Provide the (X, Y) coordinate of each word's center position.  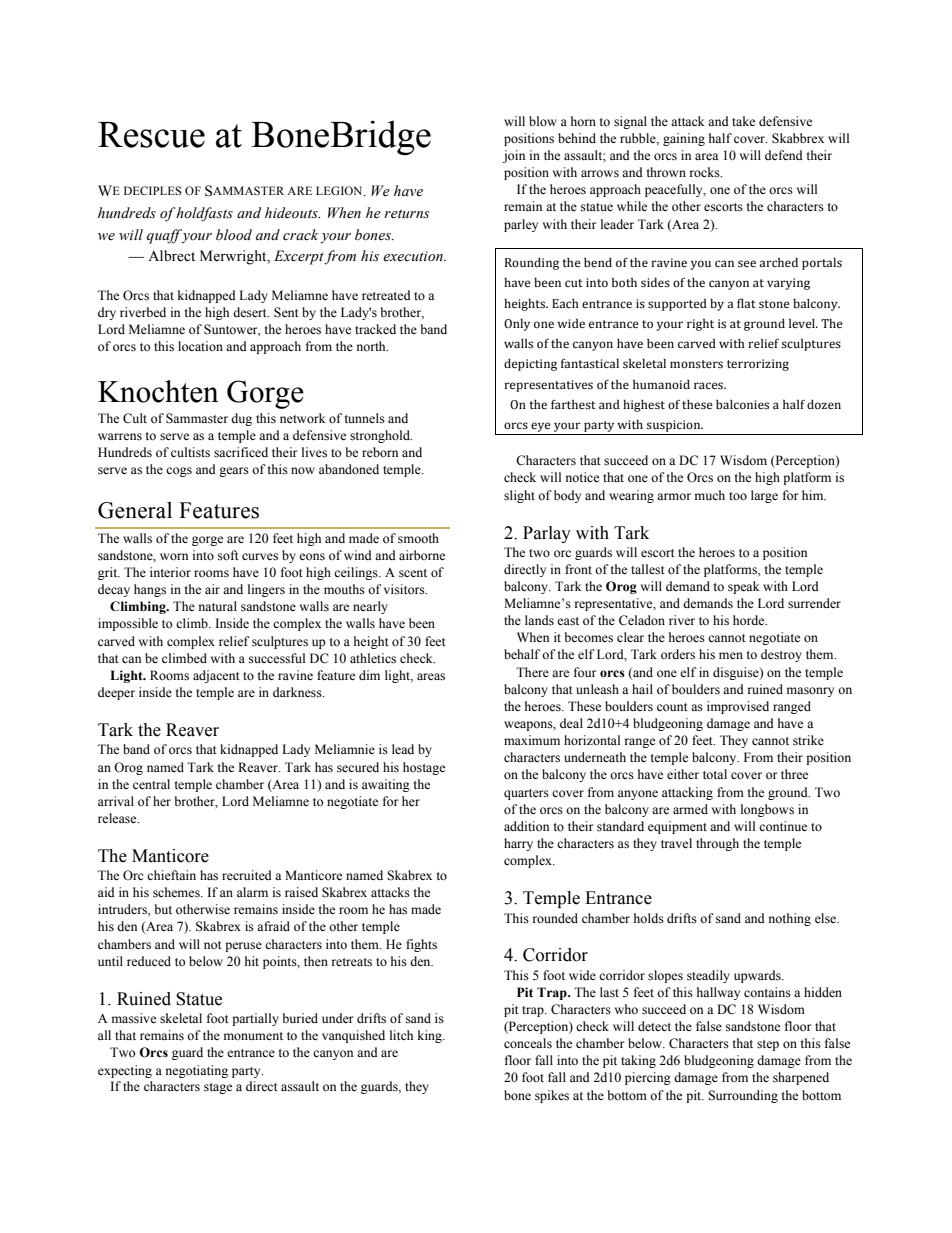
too (738, 496)
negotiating (197, 1071)
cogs (179, 472)
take (743, 121)
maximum (532, 740)
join (514, 156)
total (715, 774)
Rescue (151, 135)
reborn (380, 452)
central (151, 784)
